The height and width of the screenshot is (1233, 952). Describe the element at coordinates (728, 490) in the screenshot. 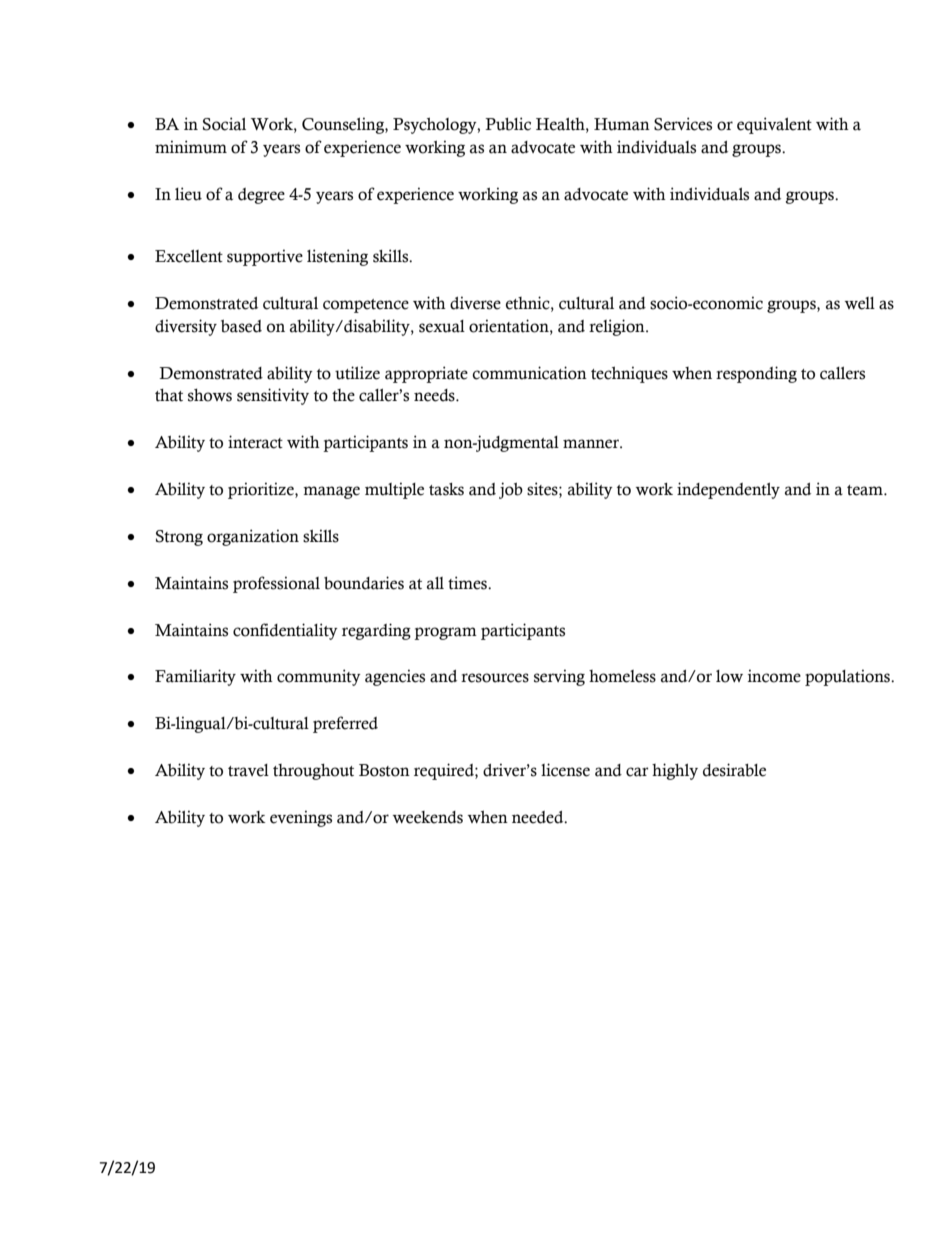

I see `independently` at that location.
